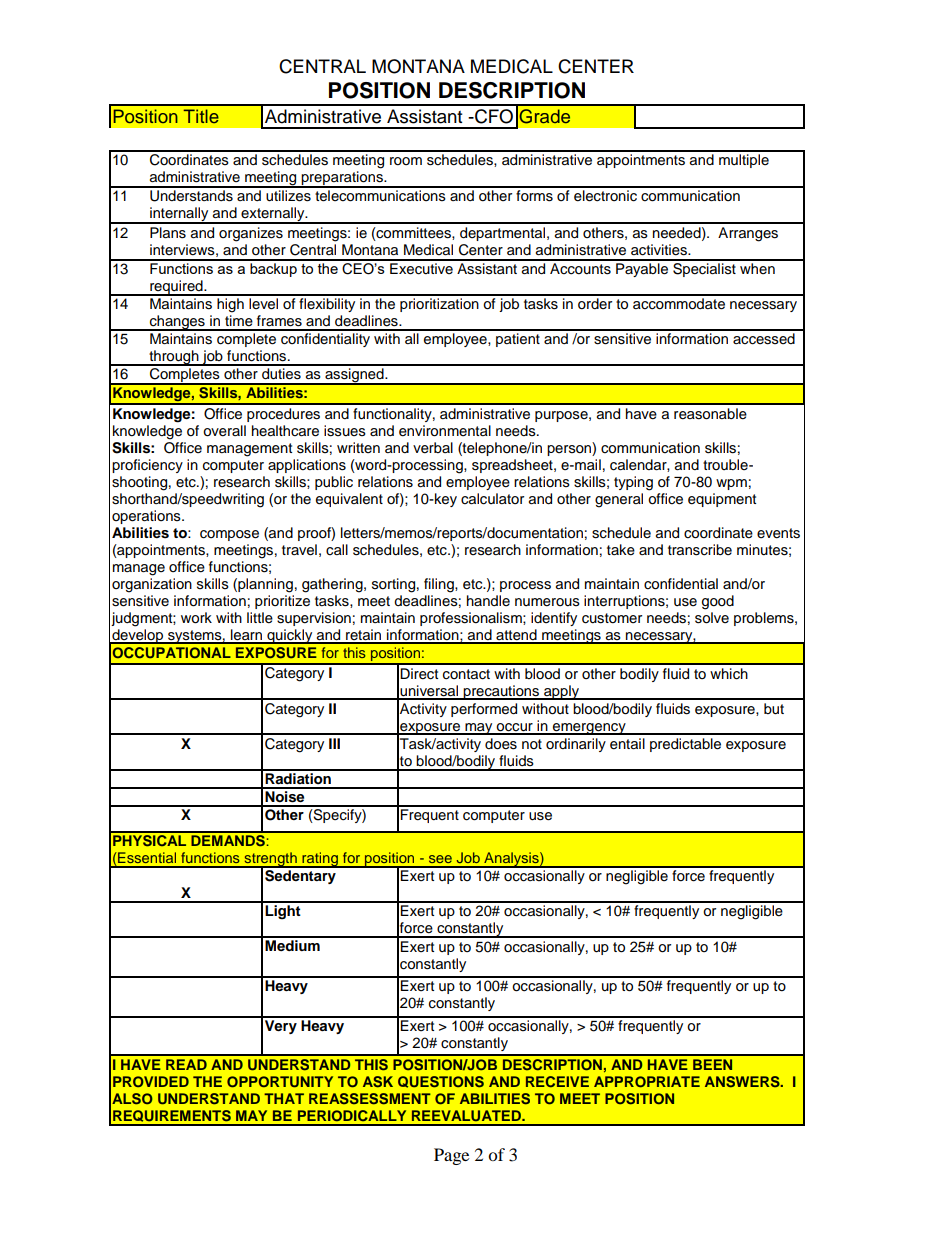 The height and width of the image is (1233, 952). What do you see at coordinates (406, 161) in the image?
I see `room` at bounding box center [406, 161].
